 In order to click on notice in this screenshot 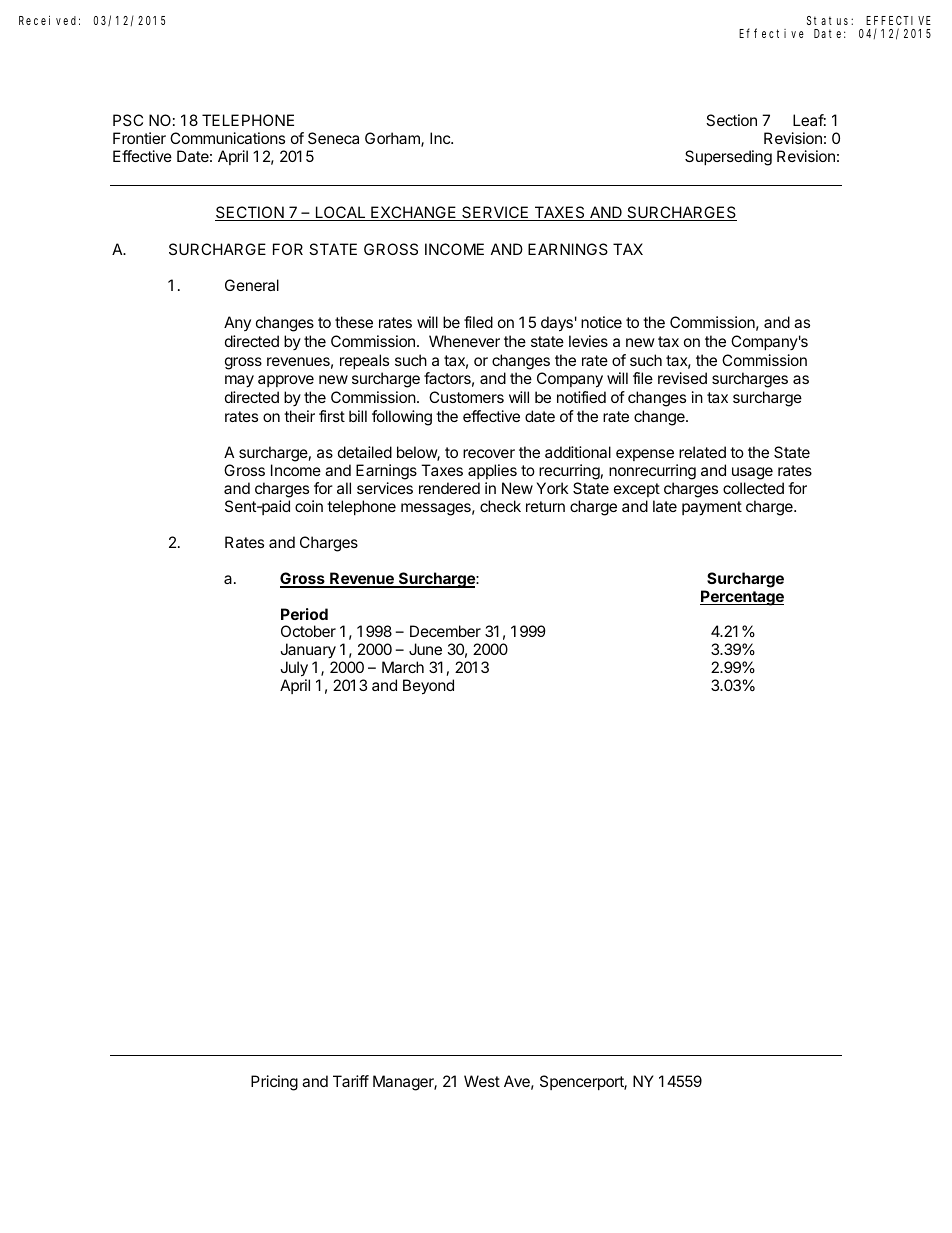, I will do `click(601, 322)`.
